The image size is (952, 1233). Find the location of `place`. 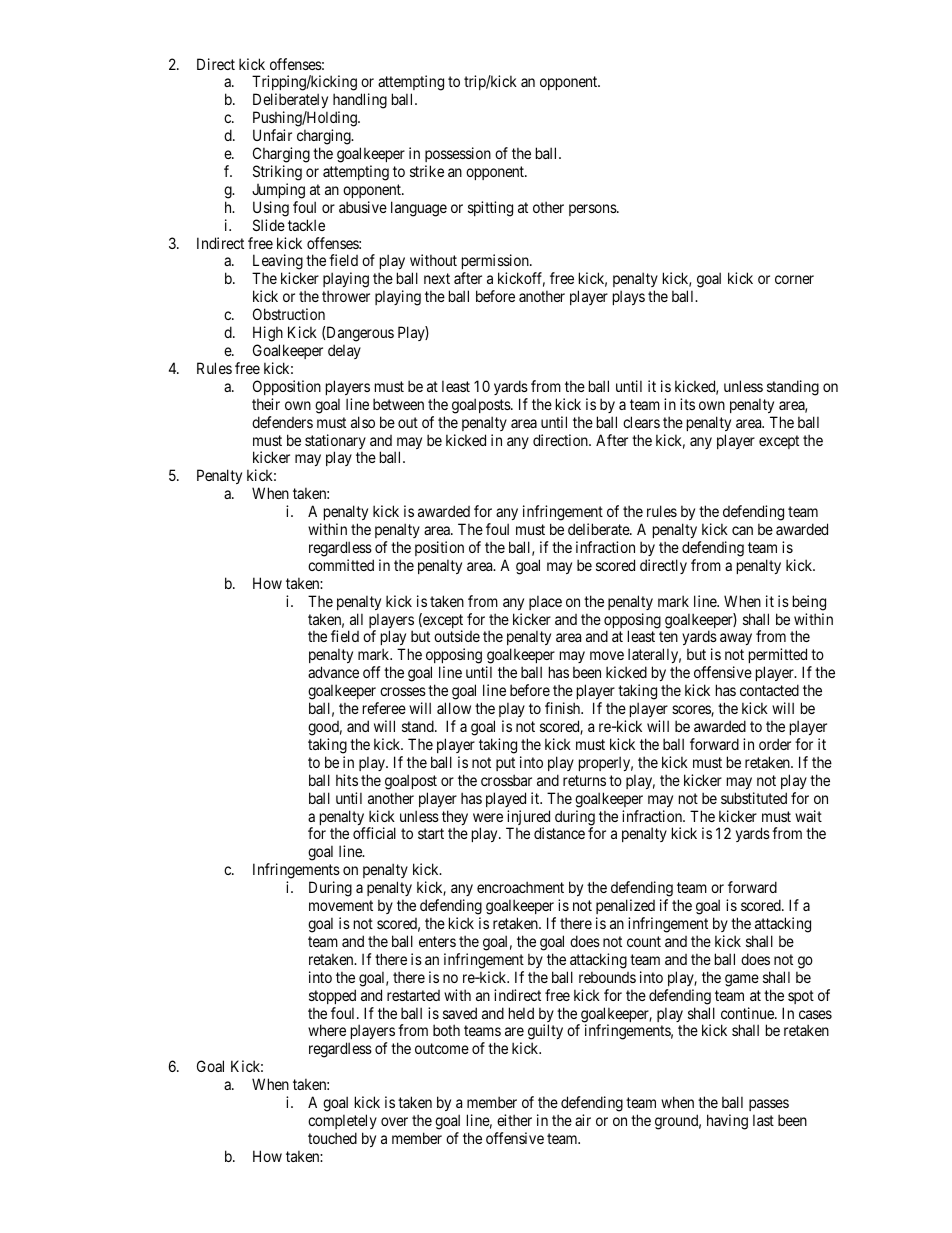

place is located at coordinates (545, 602).
